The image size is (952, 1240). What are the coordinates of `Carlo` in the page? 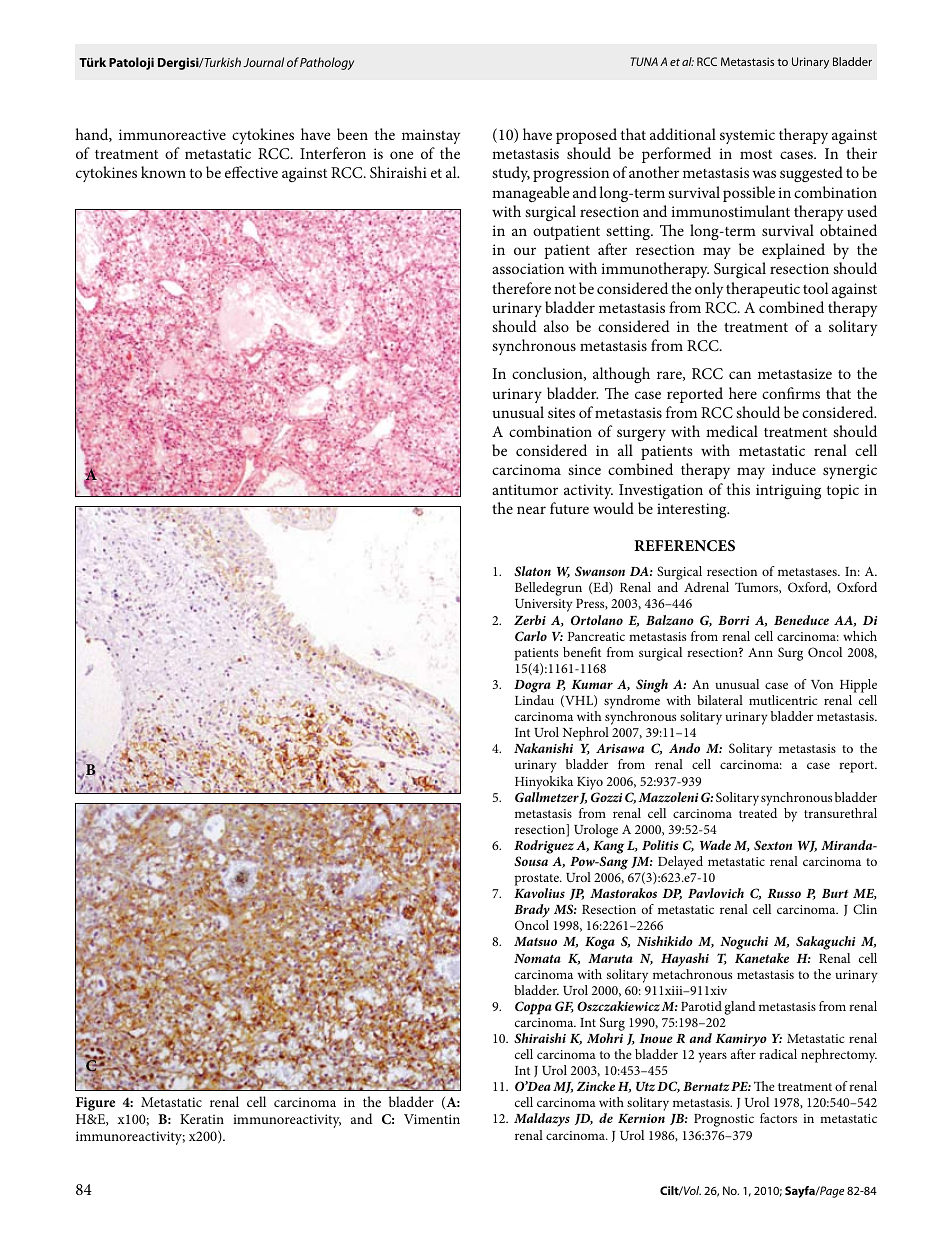 It's located at (531, 636).
